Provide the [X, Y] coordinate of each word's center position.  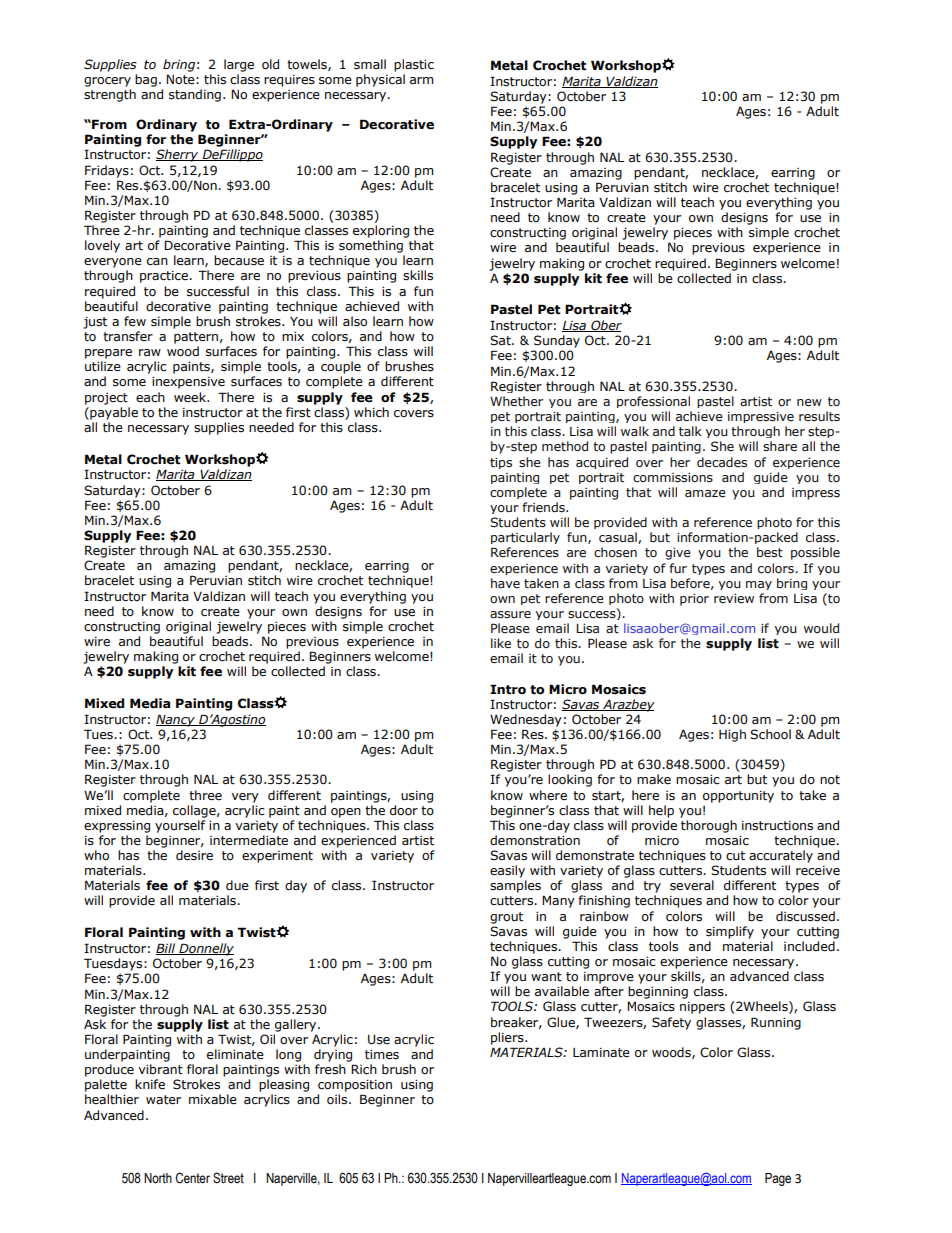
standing [195, 95]
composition [355, 1086]
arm [422, 80]
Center [192, 1178]
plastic [414, 65]
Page [778, 1179]
